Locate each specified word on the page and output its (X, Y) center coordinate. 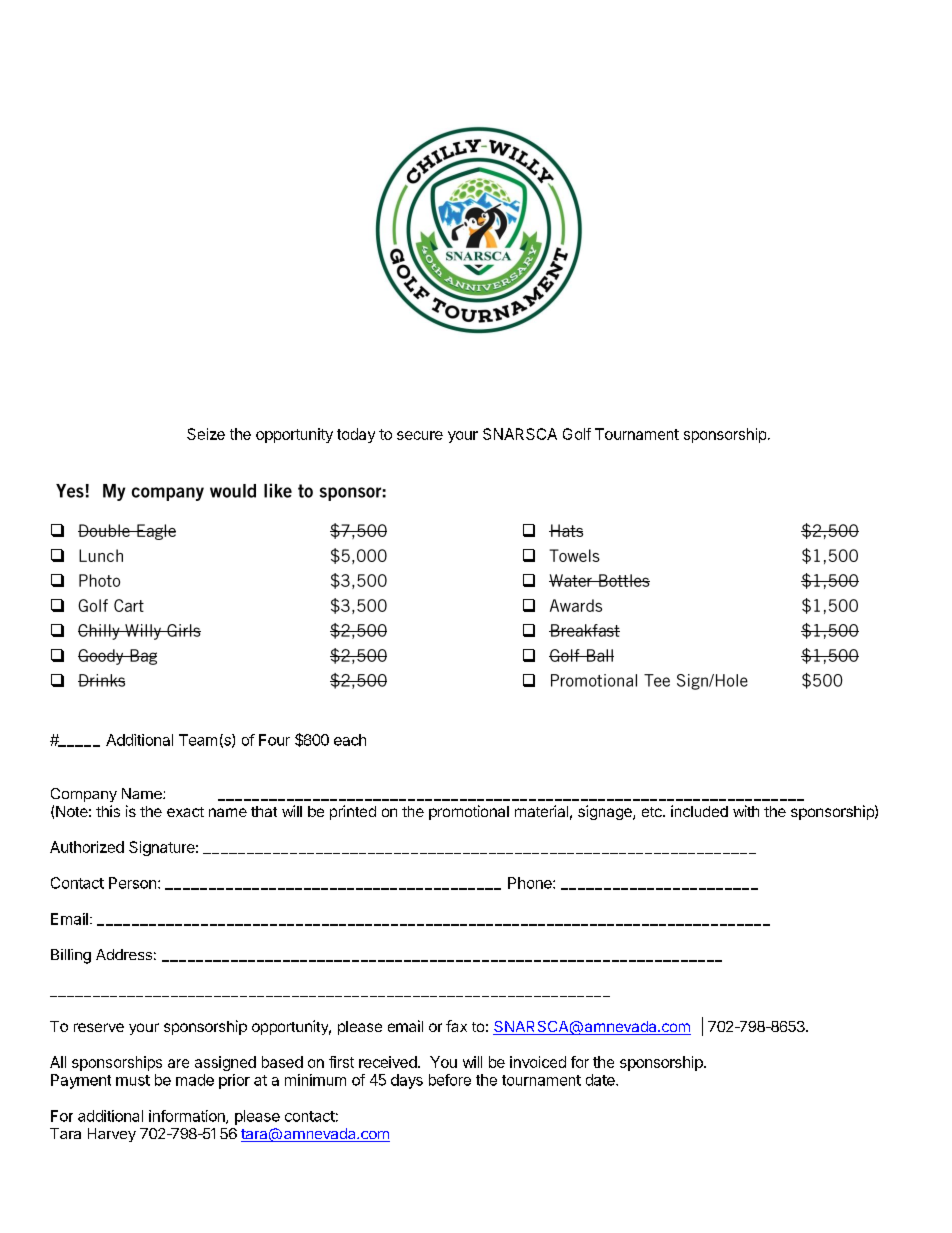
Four (274, 740)
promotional (469, 812)
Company (84, 795)
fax (456, 1026)
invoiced (538, 1062)
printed (353, 812)
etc (653, 812)
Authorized (87, 847)
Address (124, 954)
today (356, 435)
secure (420, 435)
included (699, 811)
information (188, 1117)
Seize (206, 434)
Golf (577, 434)
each (350, 740)
